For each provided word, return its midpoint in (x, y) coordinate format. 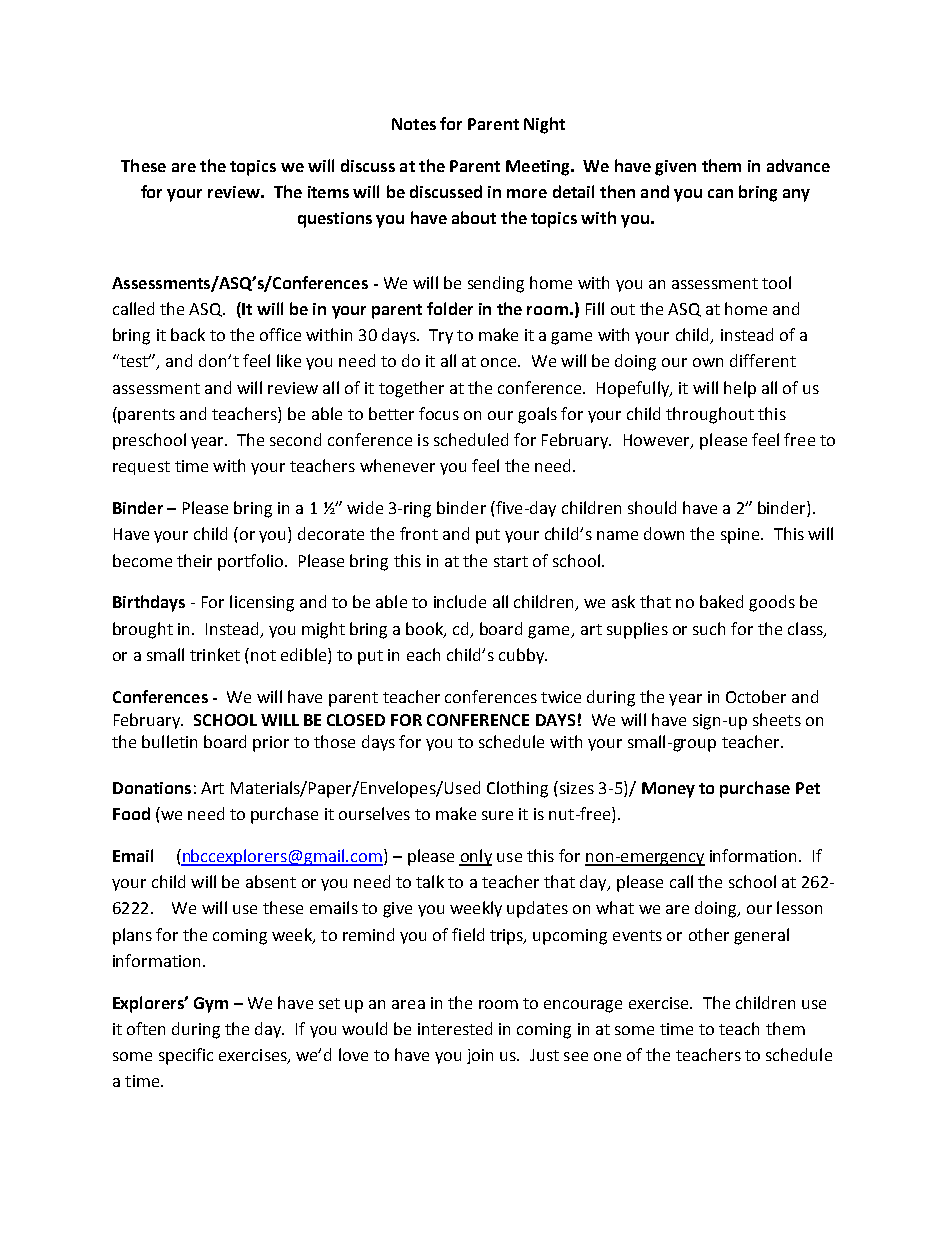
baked (721, 601)
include (460, 601)
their (194, 560)
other (709, 934)
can (720, 193)
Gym (211, 1005)
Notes (414, 124)
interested (455, 1028)
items (328, 192)
